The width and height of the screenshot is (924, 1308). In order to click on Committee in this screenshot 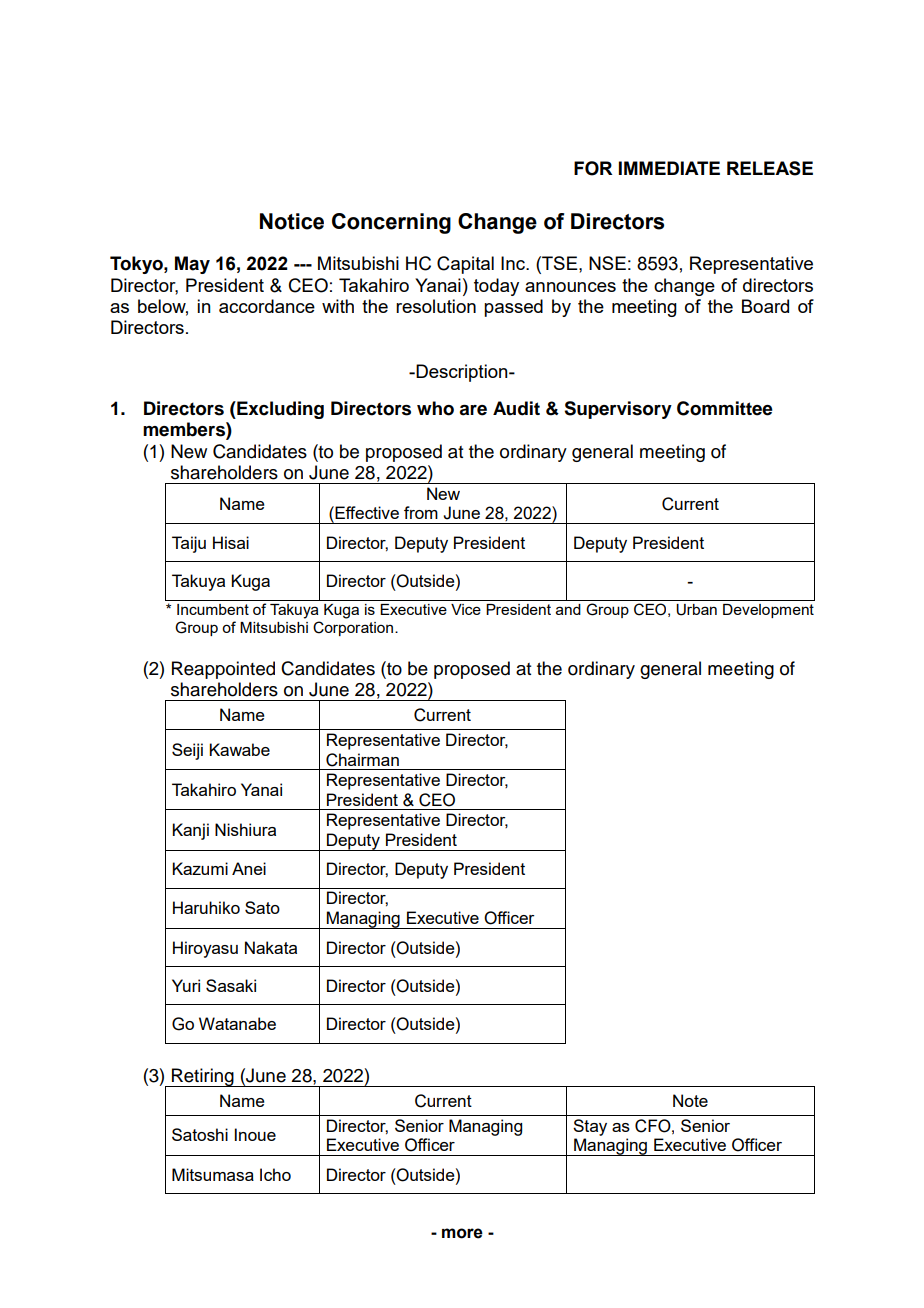, I will do `click(725, 408)`.
